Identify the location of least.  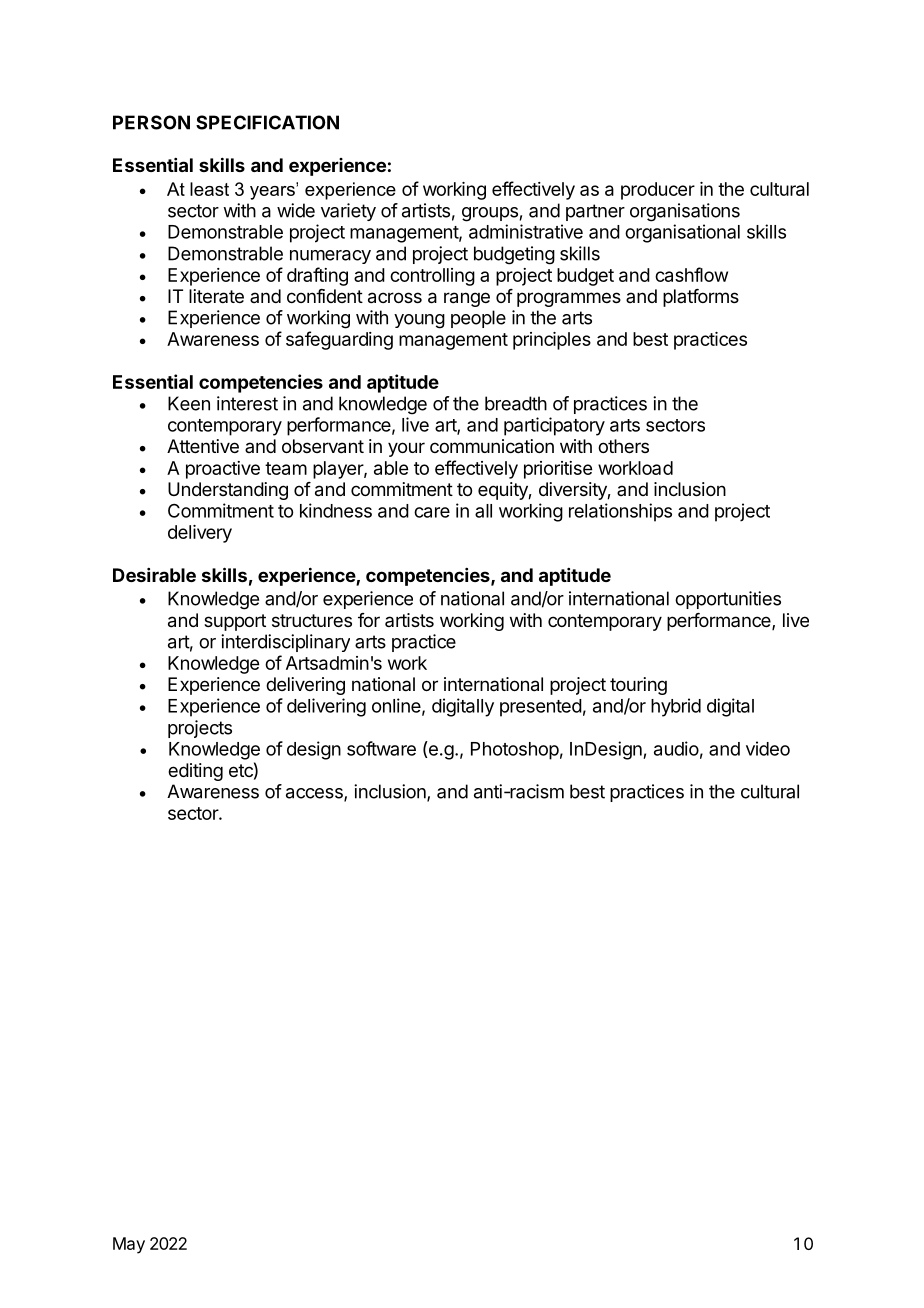
(209, 189).
